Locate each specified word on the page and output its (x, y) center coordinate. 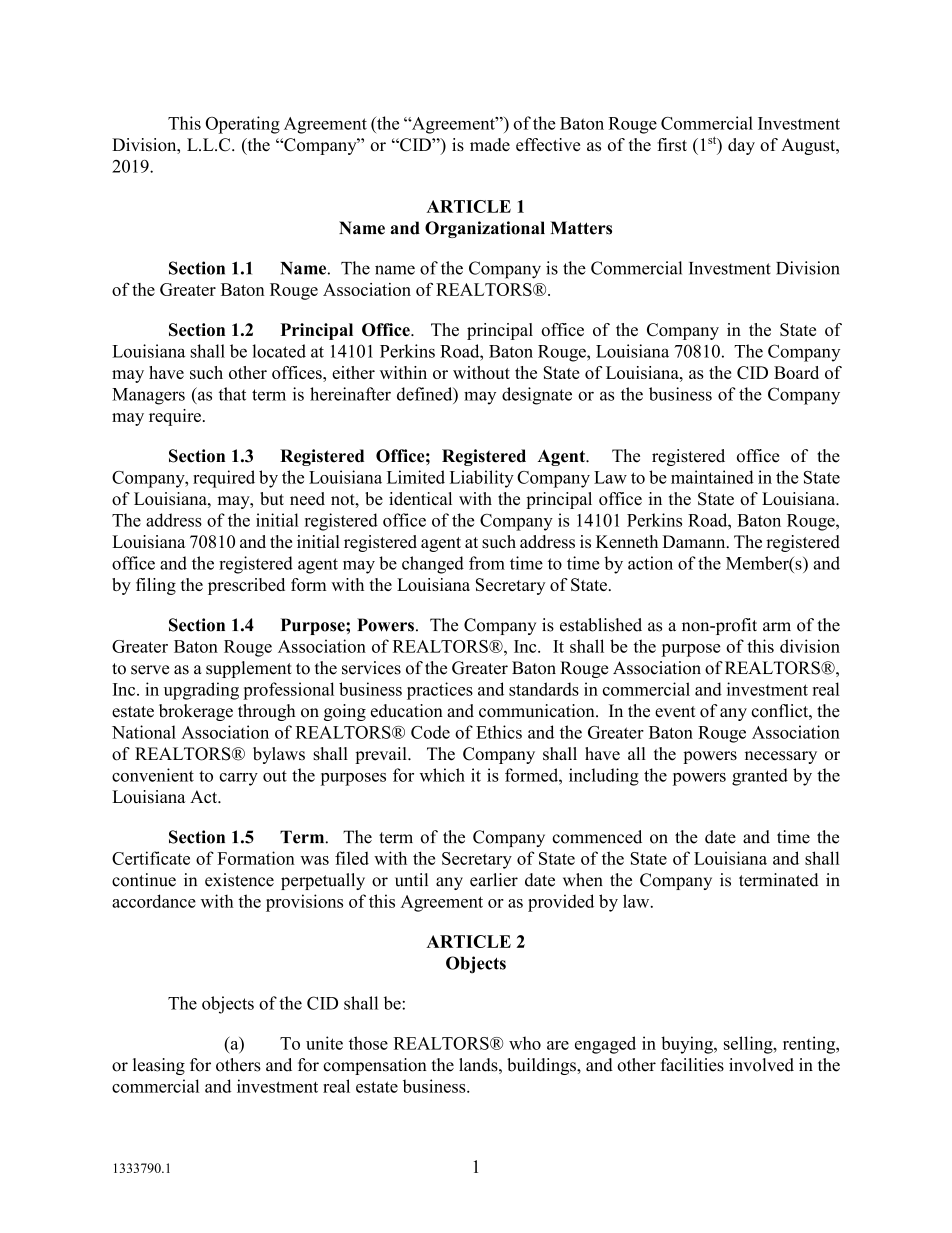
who (525, 1043)
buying (688, 1045)
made (490, 145)
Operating (242, 125)
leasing (159, 1066)
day (741, 146)
